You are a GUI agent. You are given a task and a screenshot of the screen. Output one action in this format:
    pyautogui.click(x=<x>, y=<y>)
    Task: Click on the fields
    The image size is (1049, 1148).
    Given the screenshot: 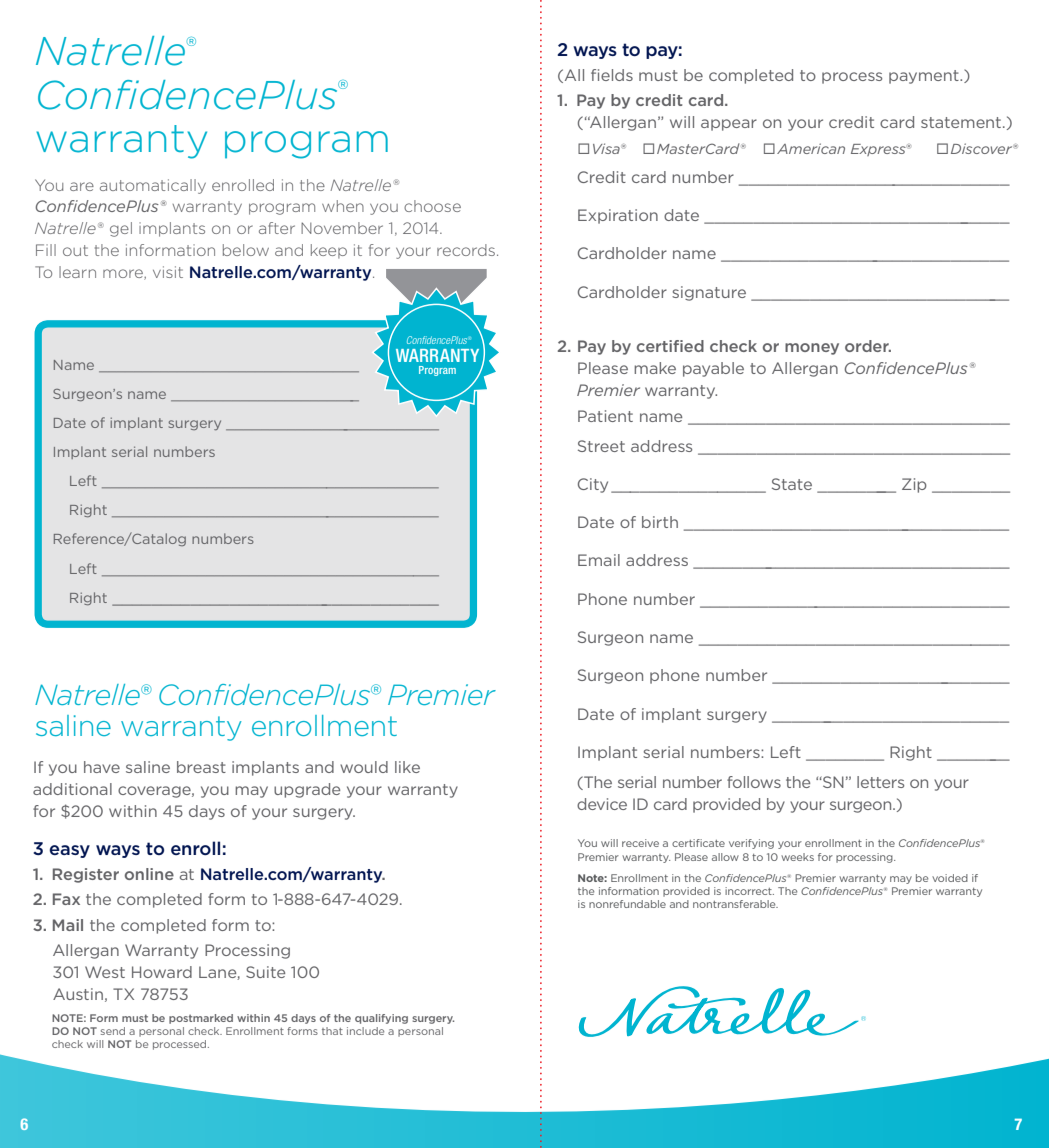 What is the action you would take?
    pyautogui.click(x=612, y=75)
